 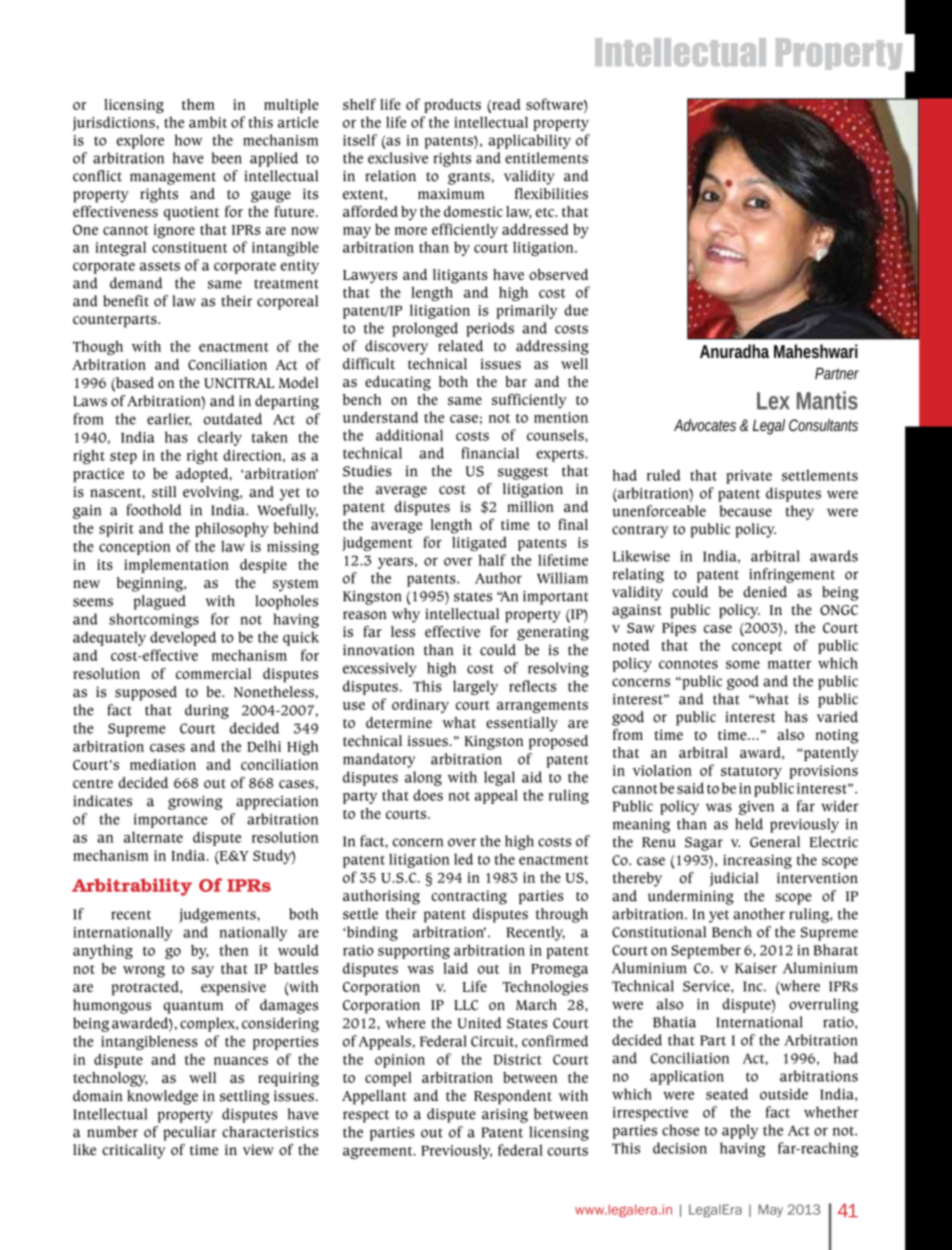 What do you see at coordinates (183, 638) in the screenshot?
I see `developed` at bounding box center [183, 638].
